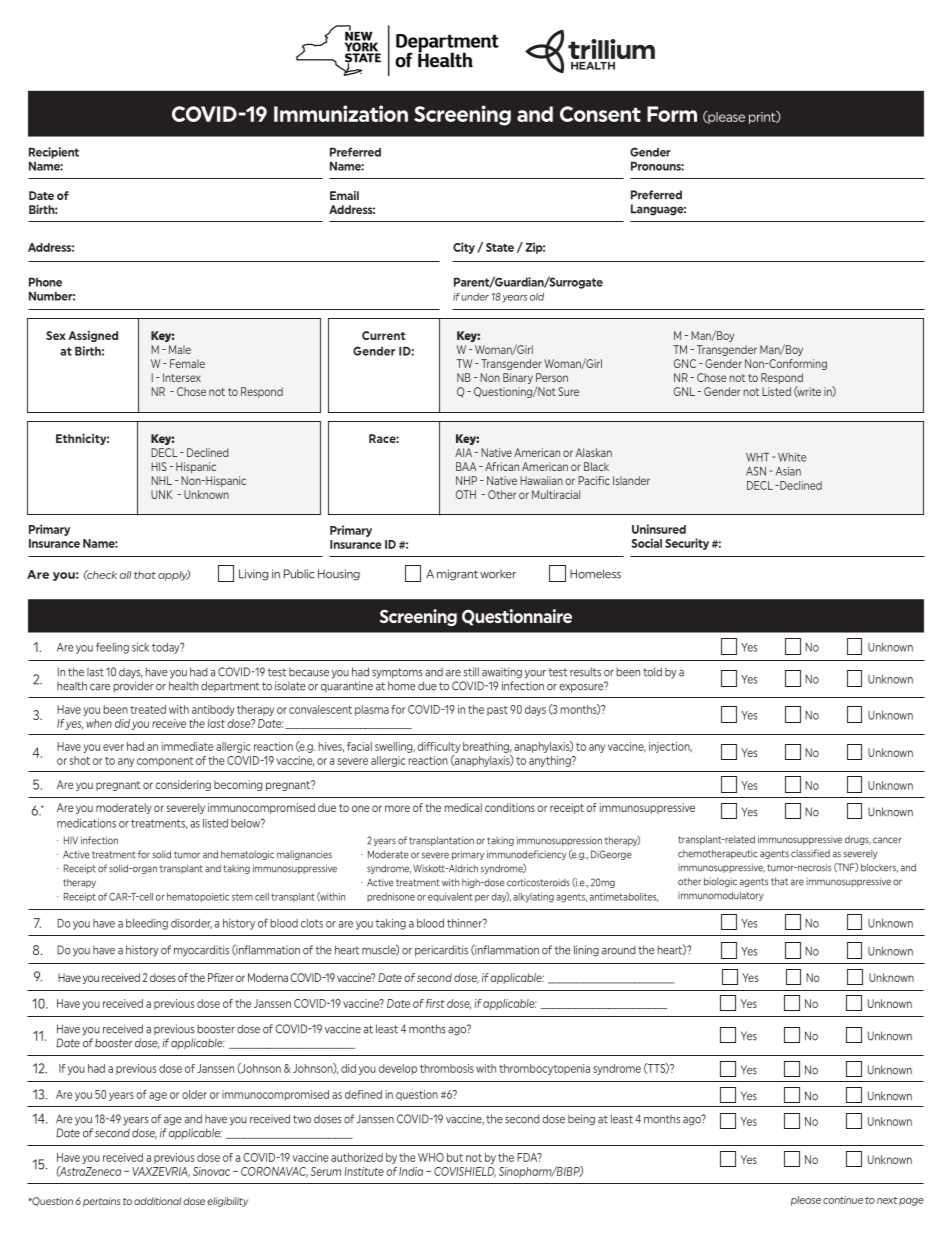 This screenshot has width=952, height=1233. Describe the element at coordinates (157, 1201) in the screenshot. I see `additional` at that location.
